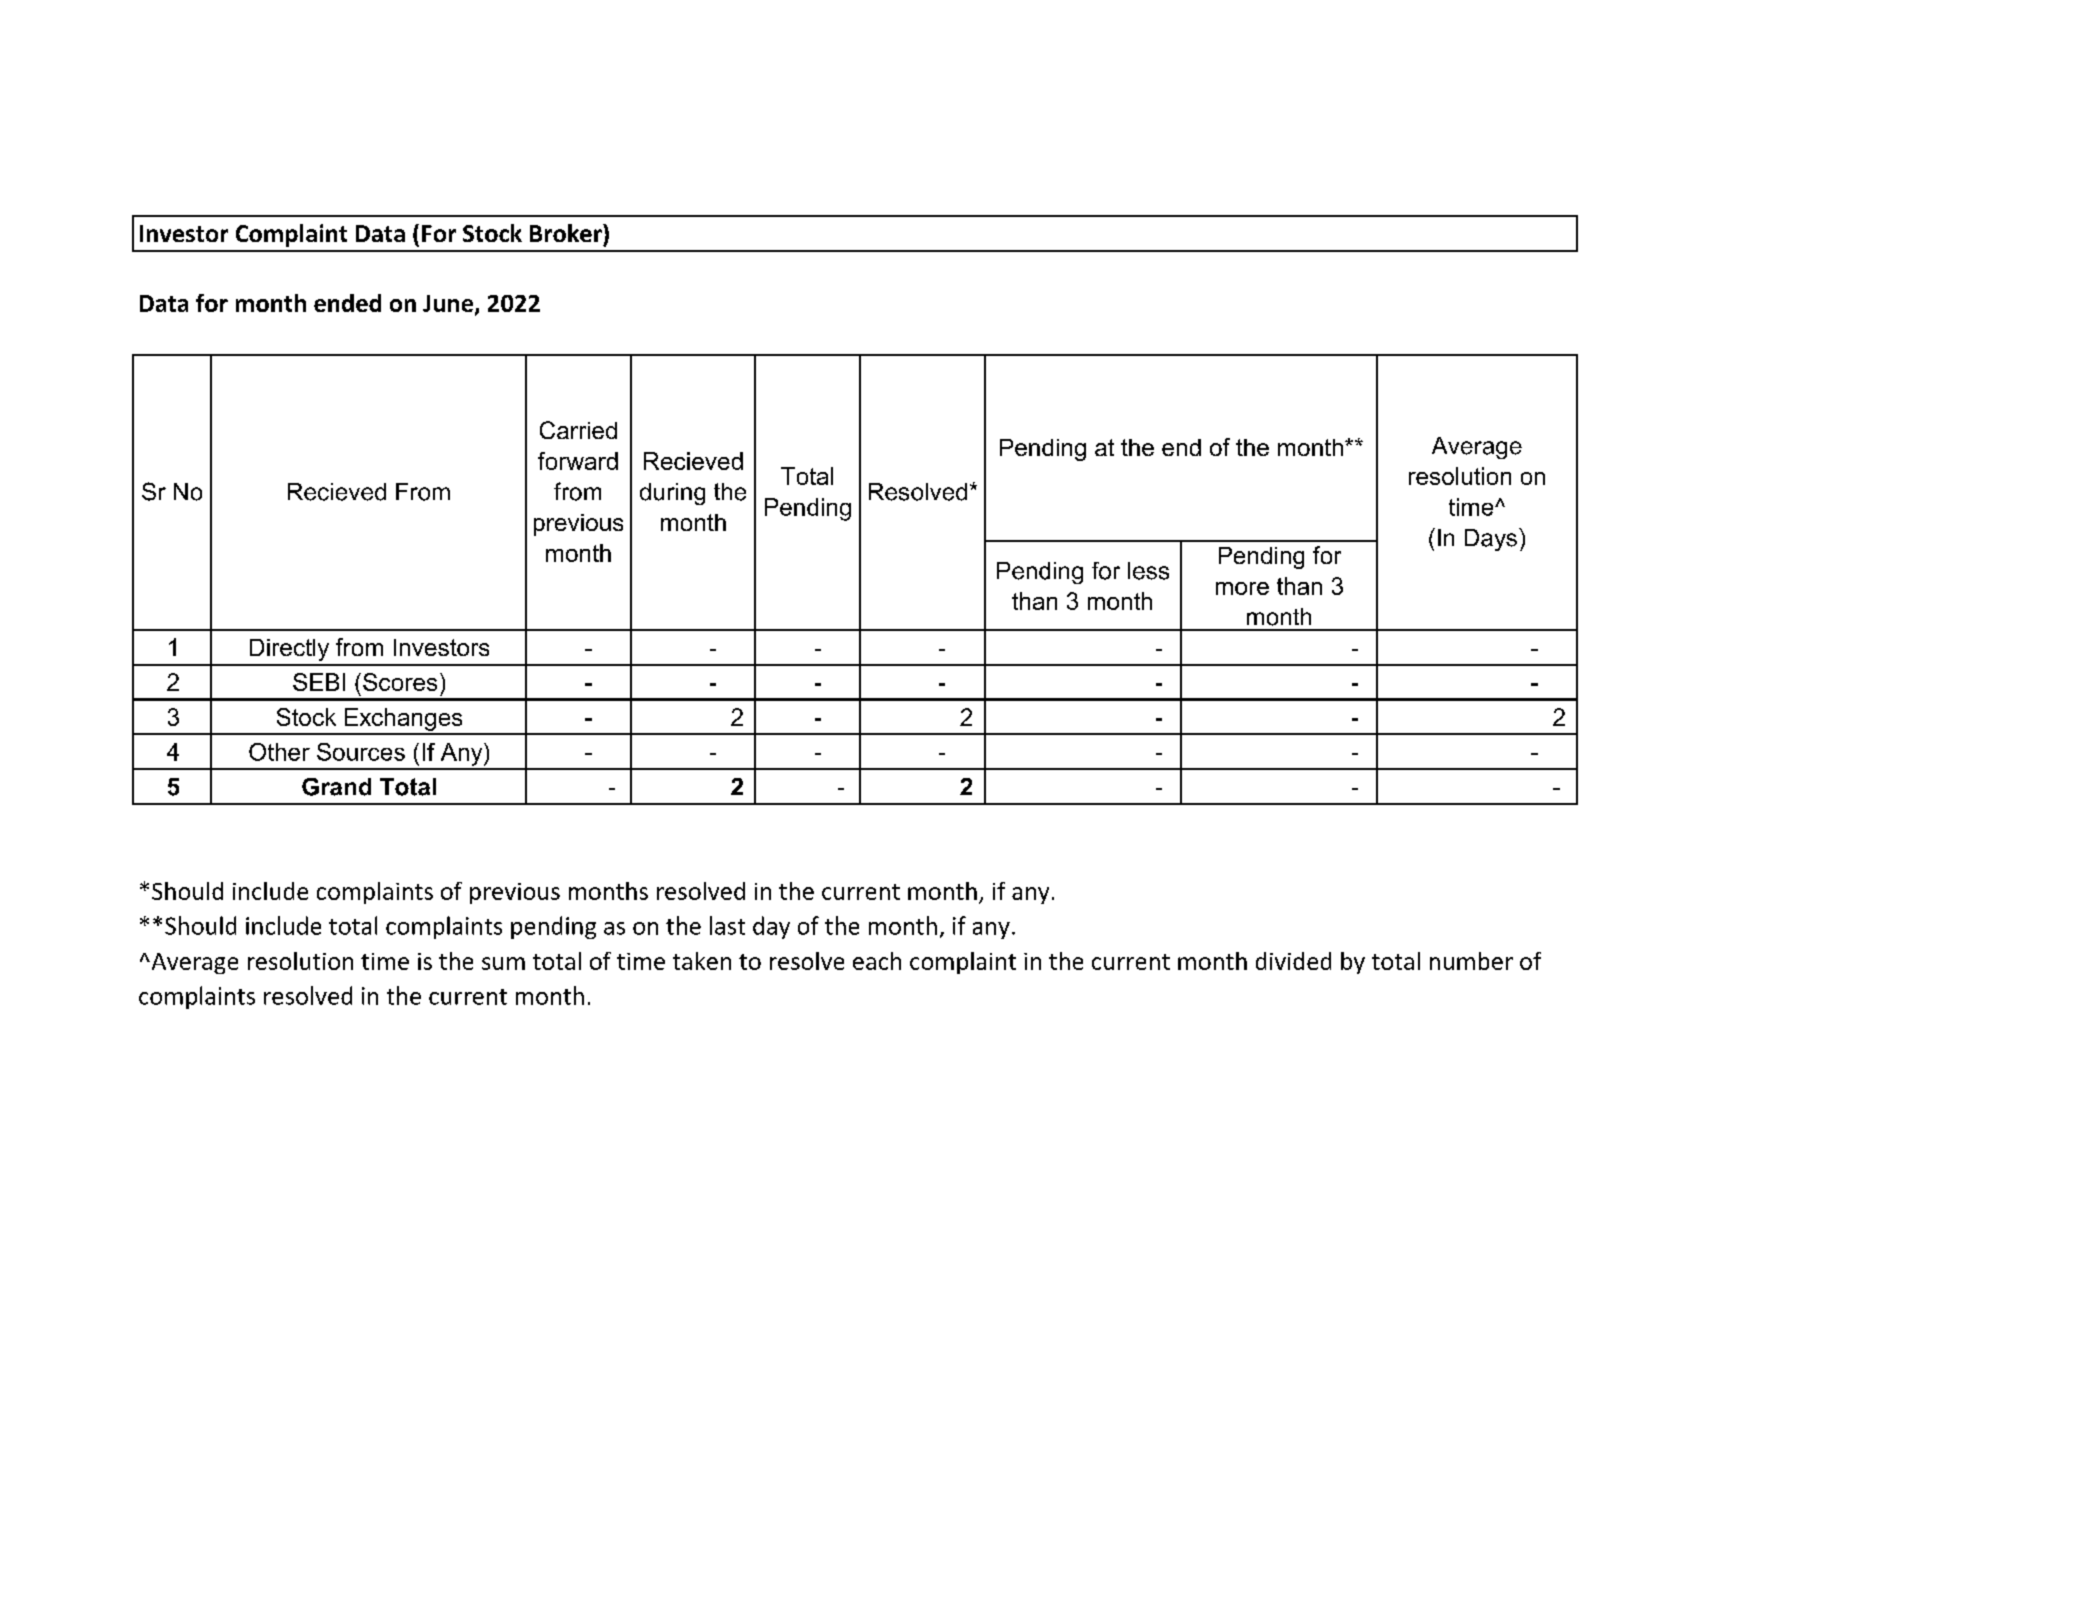 The width and height of the page is (2088, 1614). Describe the element at coordinates (1148, 571) in the page. I see `less` at that location.
